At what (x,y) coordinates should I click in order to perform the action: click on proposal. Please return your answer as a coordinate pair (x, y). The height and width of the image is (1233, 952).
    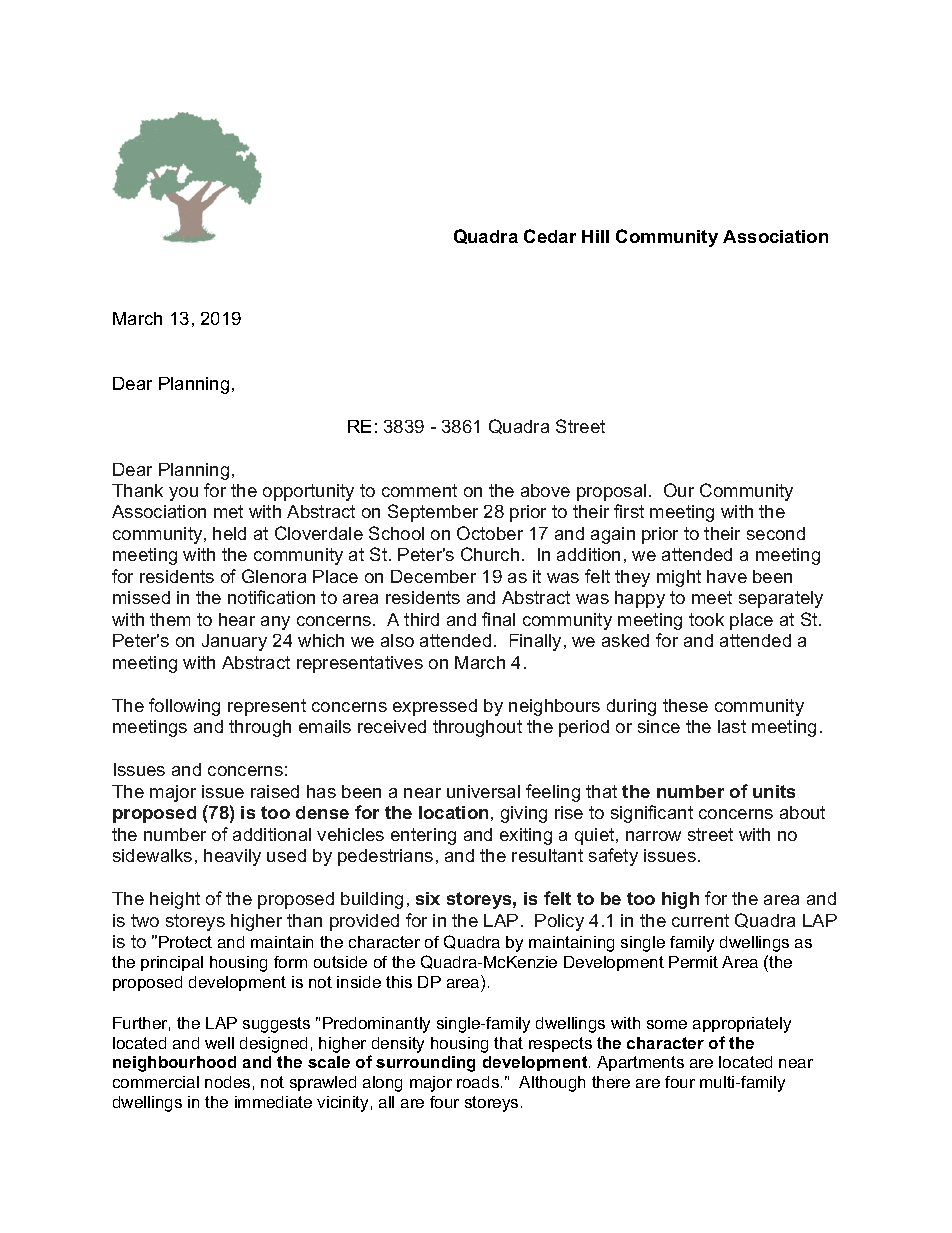
    Looking at the image, I should click on (611, 492).
